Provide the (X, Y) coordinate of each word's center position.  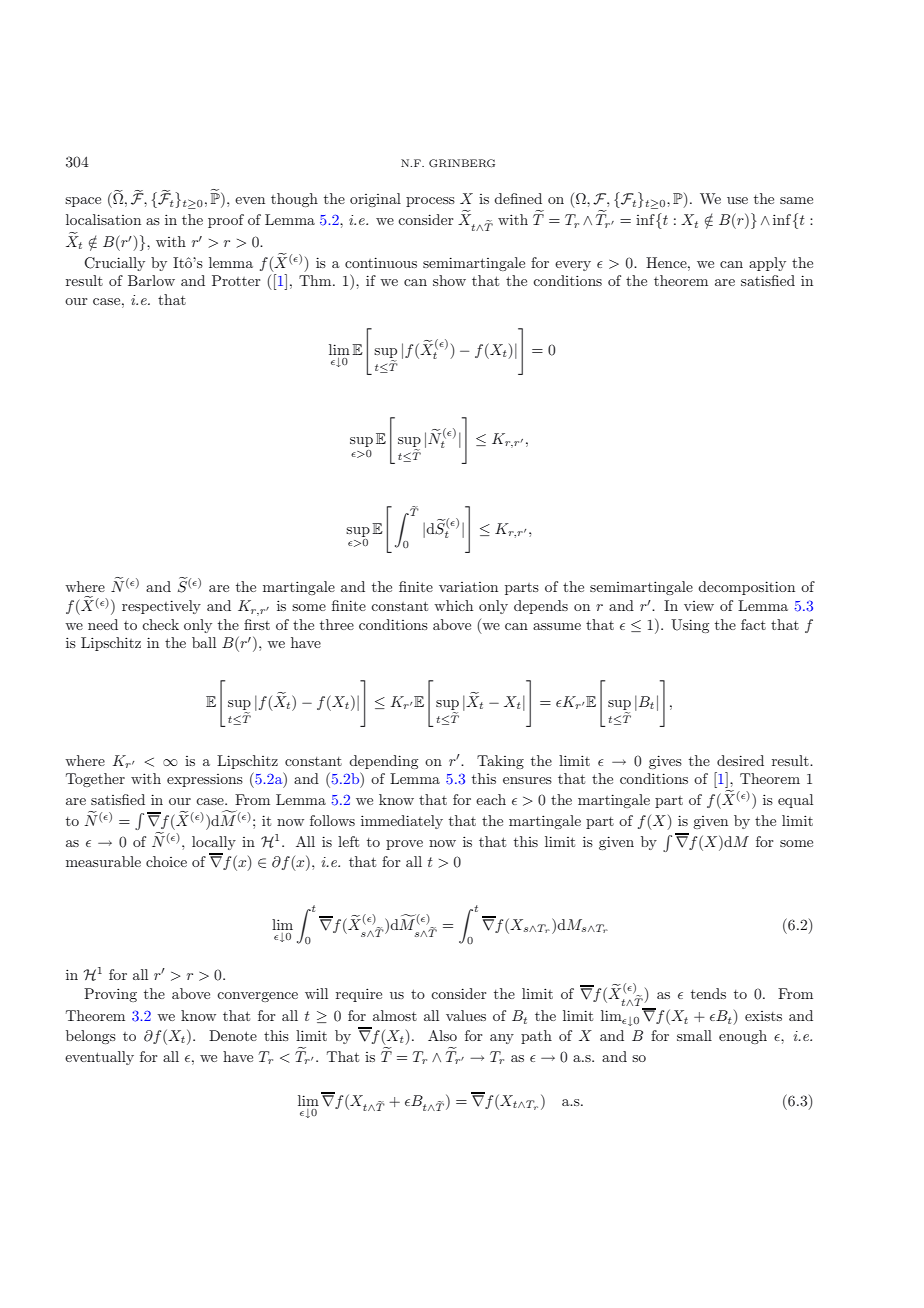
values (466, 1015)
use (737, 200)
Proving (110, 995)
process (430, 202)
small (694, 1035)
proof (226, 221)
